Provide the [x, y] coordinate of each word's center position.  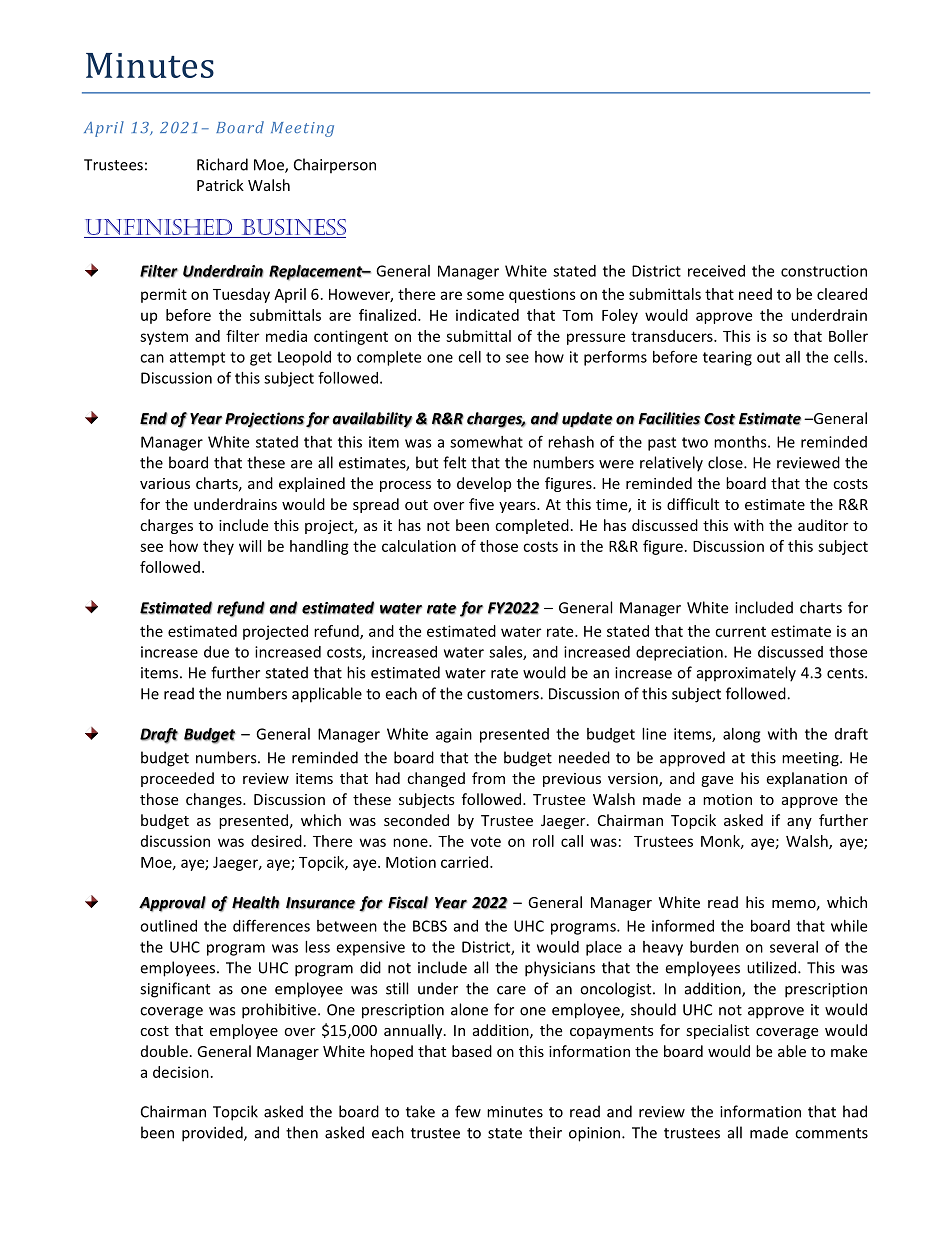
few [468, 1111]
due [216, 652]
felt [454, 462]
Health [256, 902]
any [799, 823]
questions [542, 295]
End [154, 418]
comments [831, 1133]
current [740, 632]
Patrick [220, 185]
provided [213, 1134]
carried [464, 862]
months [741, 442]
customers [504, 694]
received [716, 271]
